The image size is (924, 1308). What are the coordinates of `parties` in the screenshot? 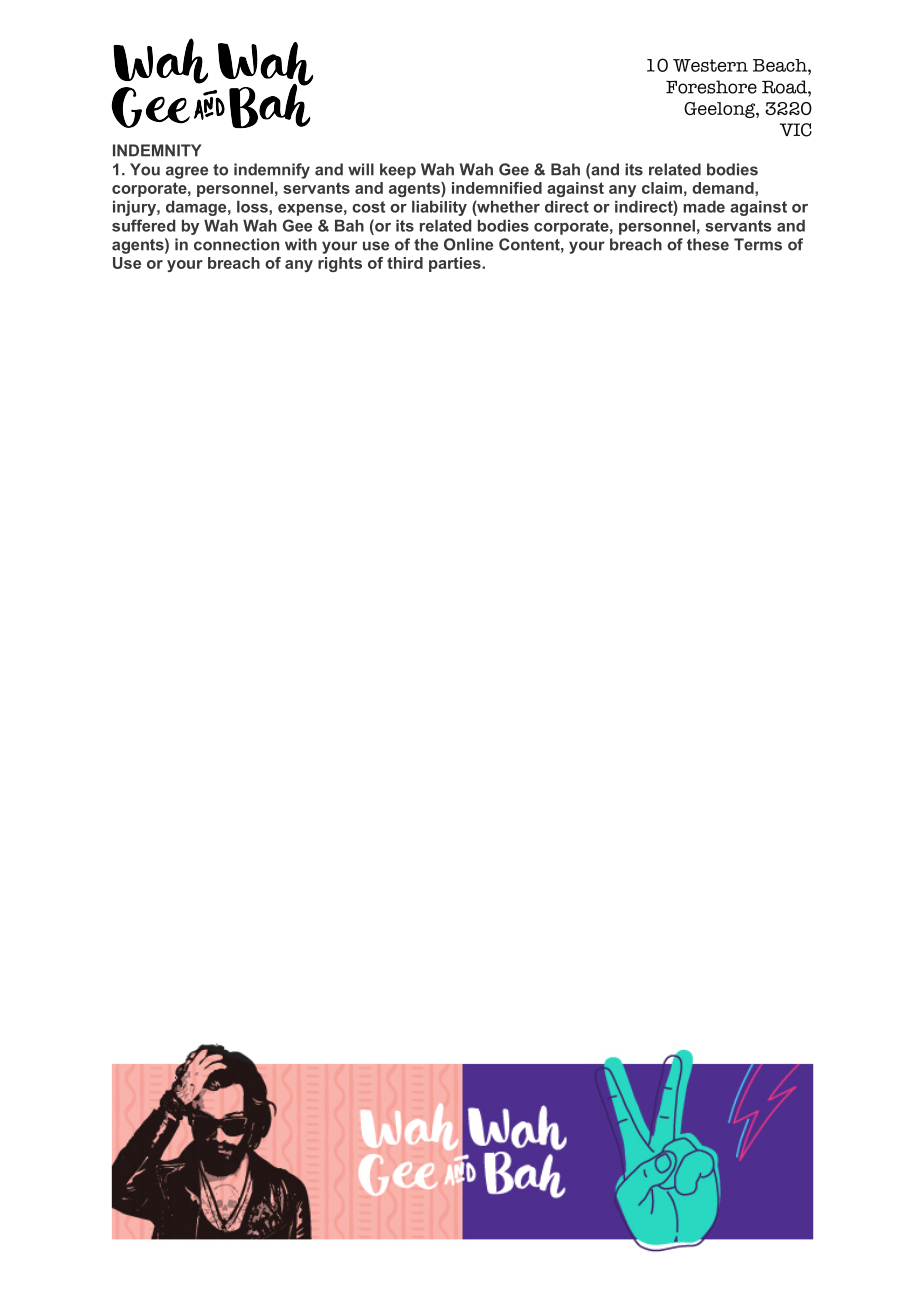 It's located at (456, 264).
